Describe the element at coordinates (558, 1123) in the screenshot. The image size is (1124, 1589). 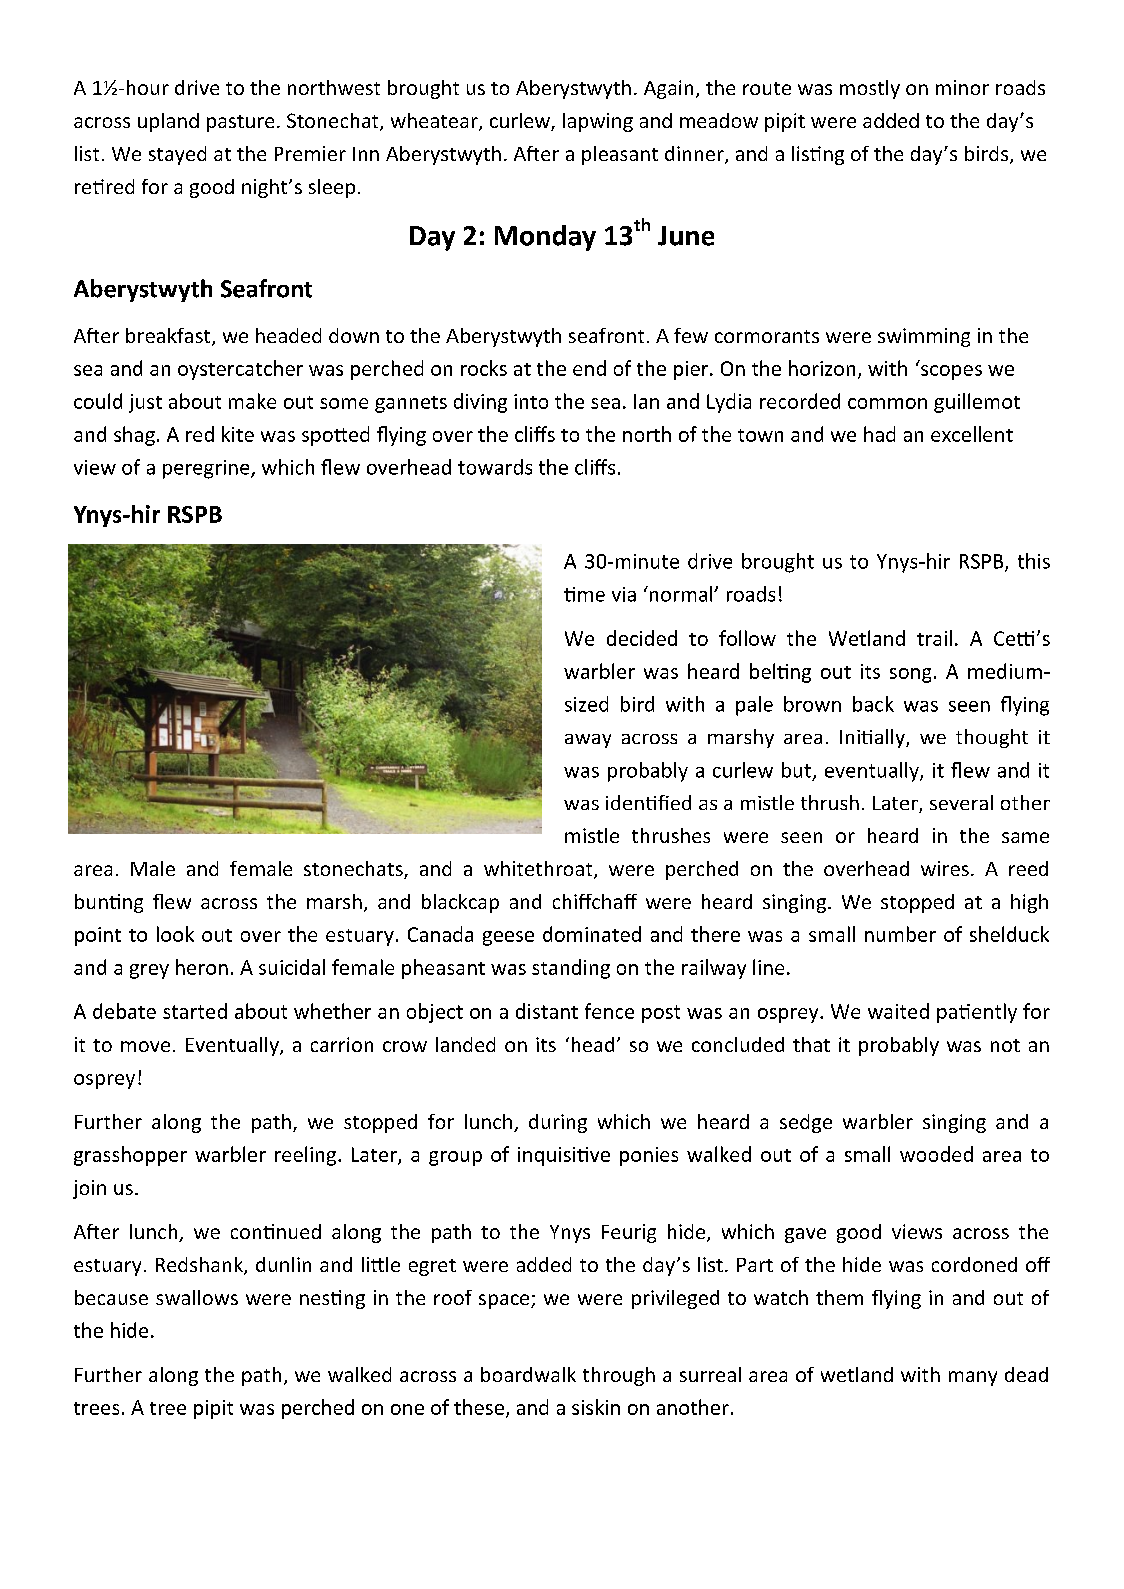
I see `during` at that location.
